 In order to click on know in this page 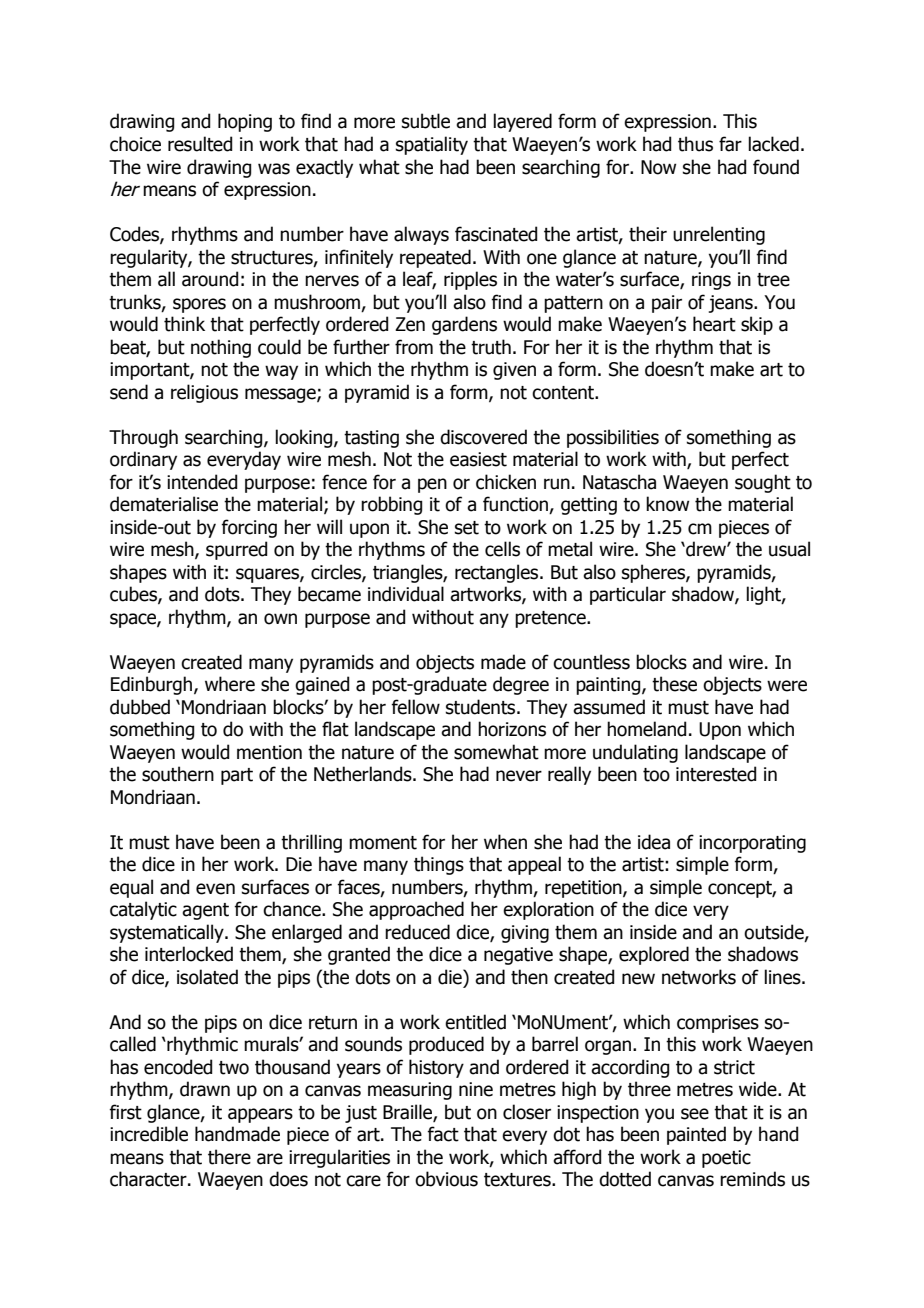, I will do `click(667, 504)`.
